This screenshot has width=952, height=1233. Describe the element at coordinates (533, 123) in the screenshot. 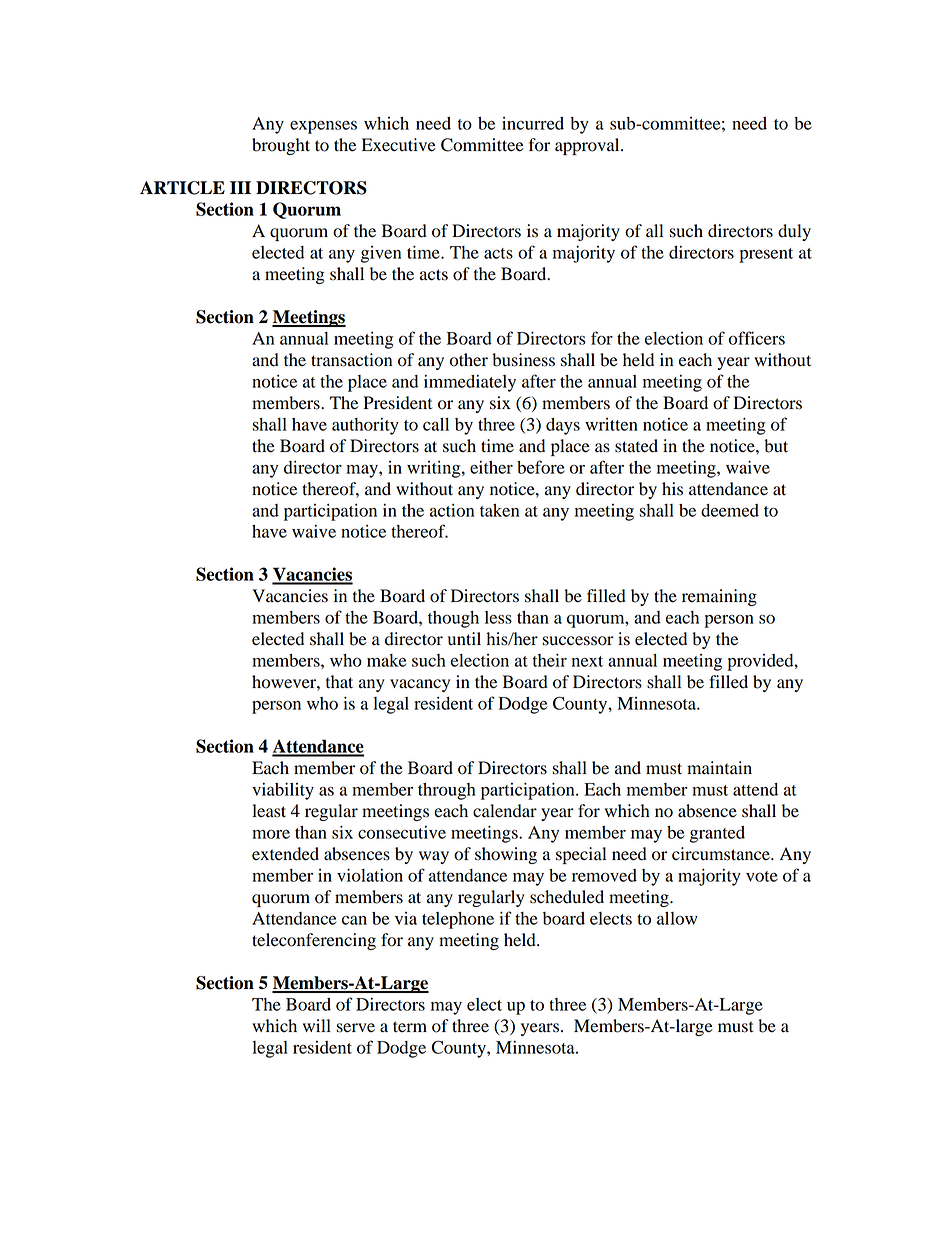

I see `incurred` at that location.
